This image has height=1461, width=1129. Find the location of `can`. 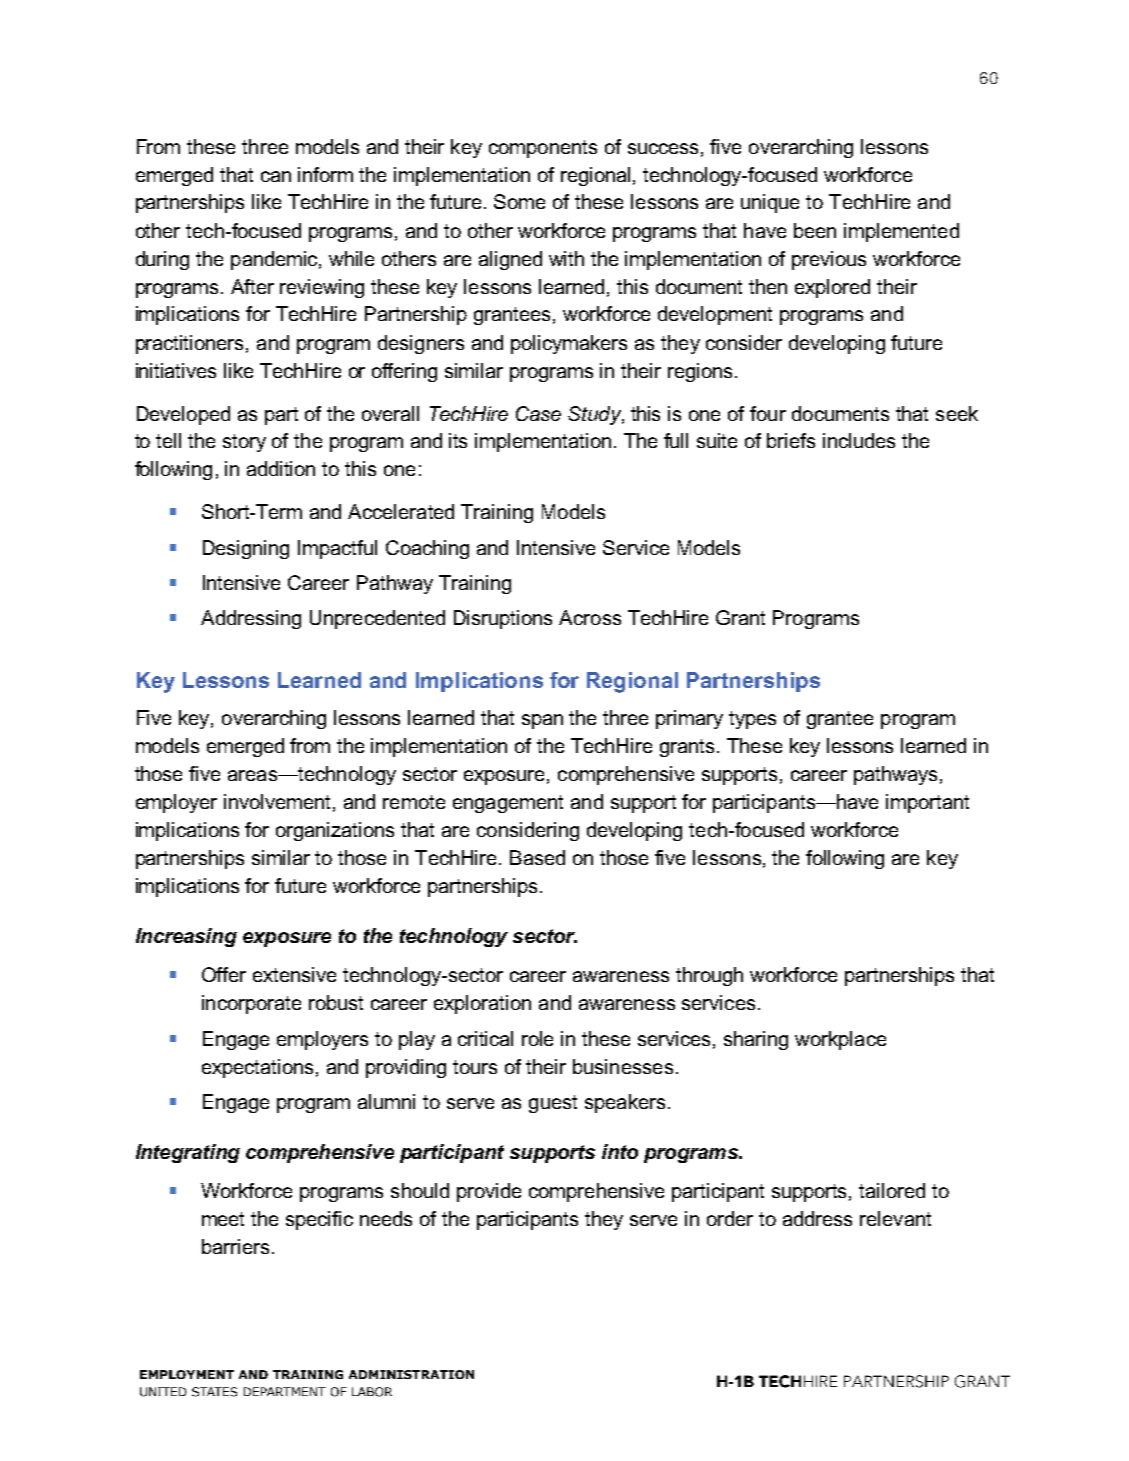

can is located at coordinates (276, 176).
